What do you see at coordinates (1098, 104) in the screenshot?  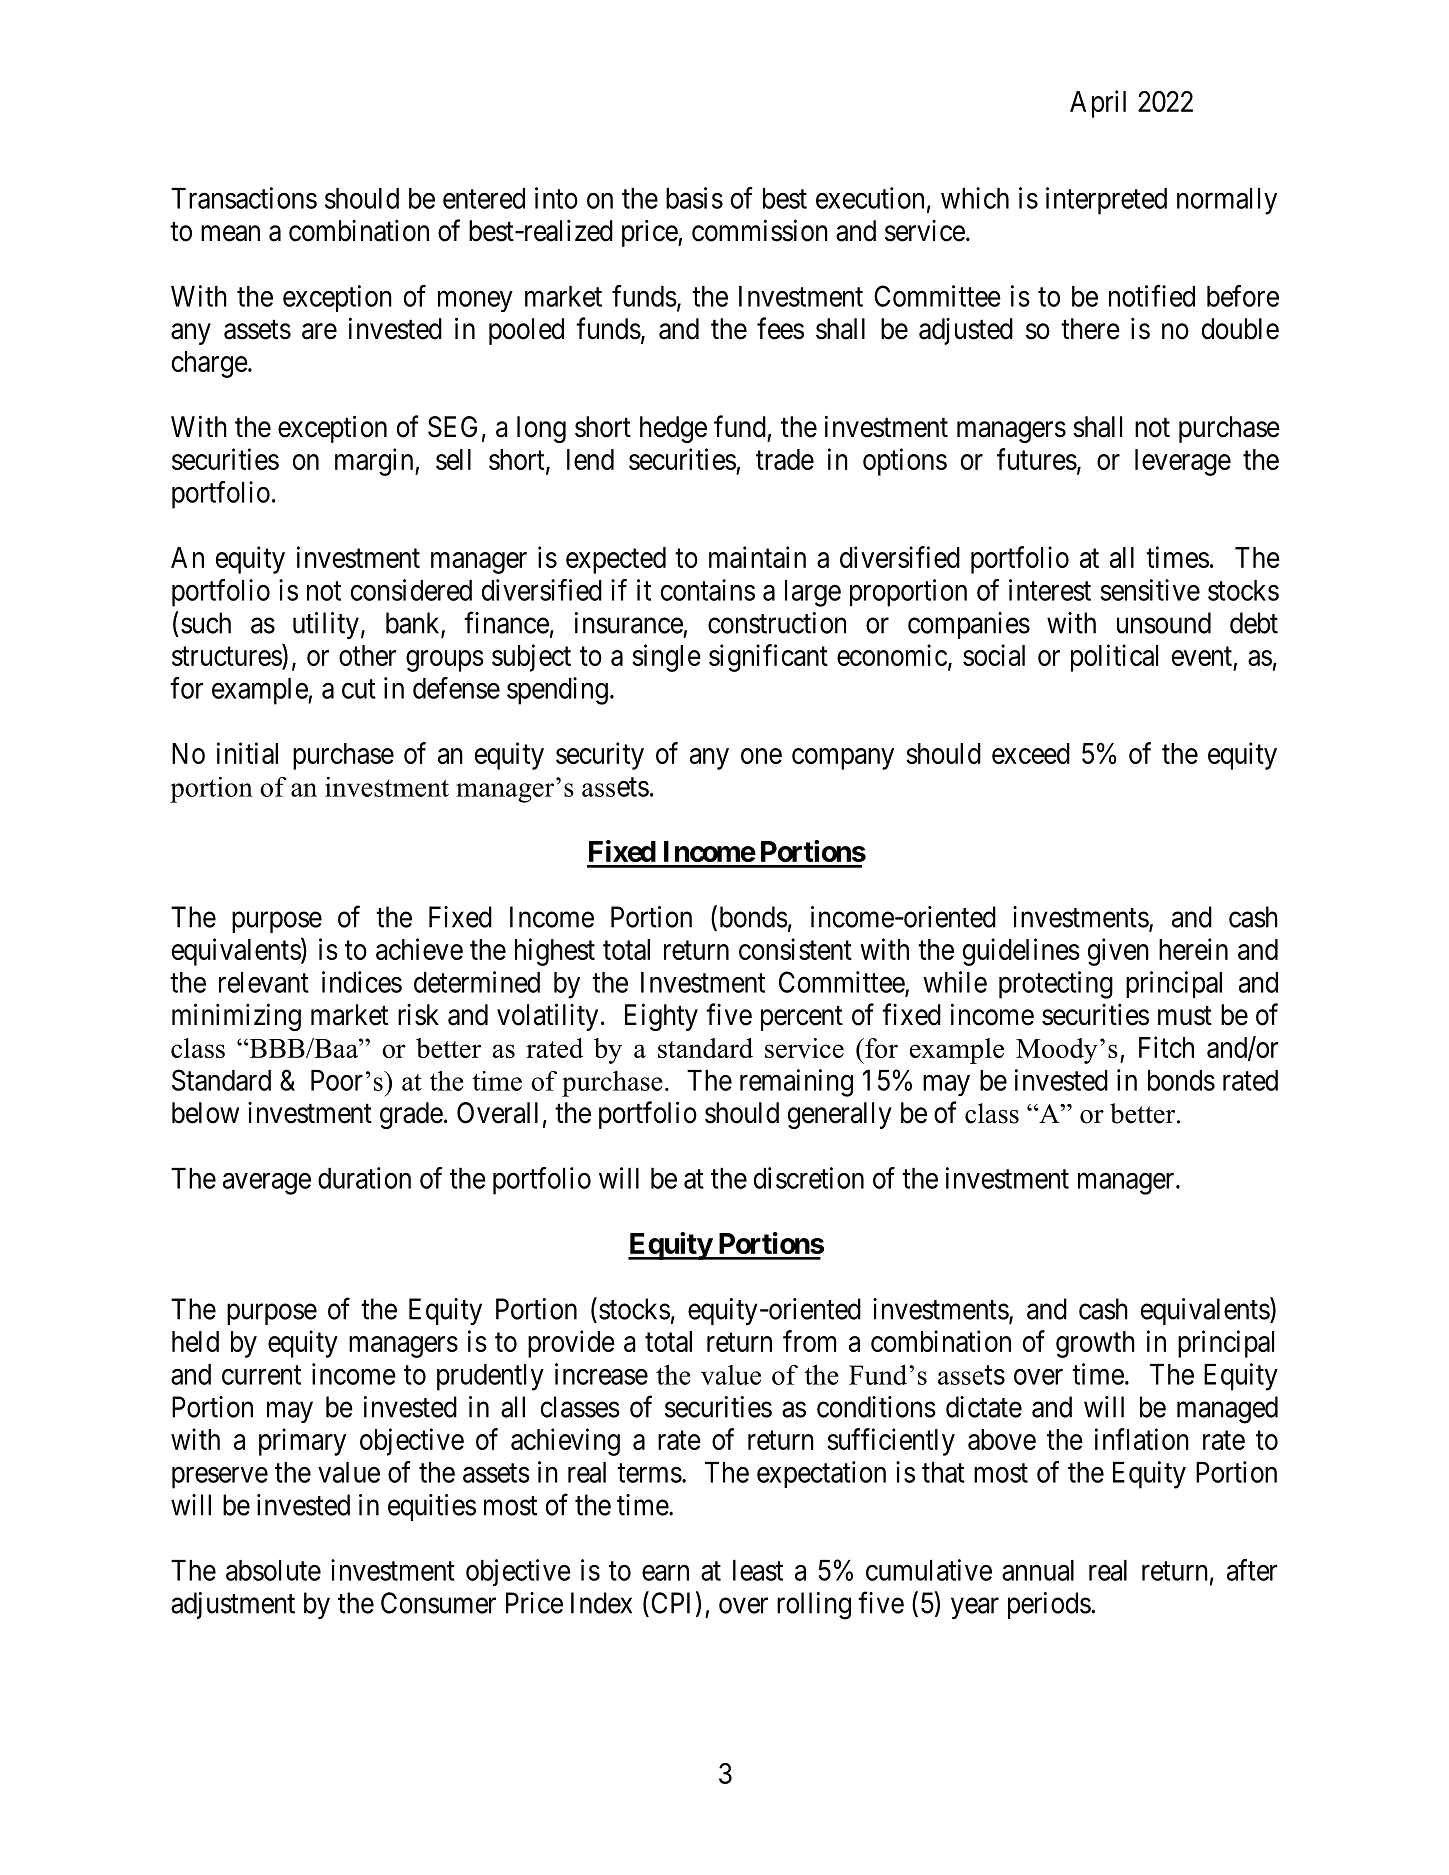 I see `April` at bounding box center [1098, 104].
